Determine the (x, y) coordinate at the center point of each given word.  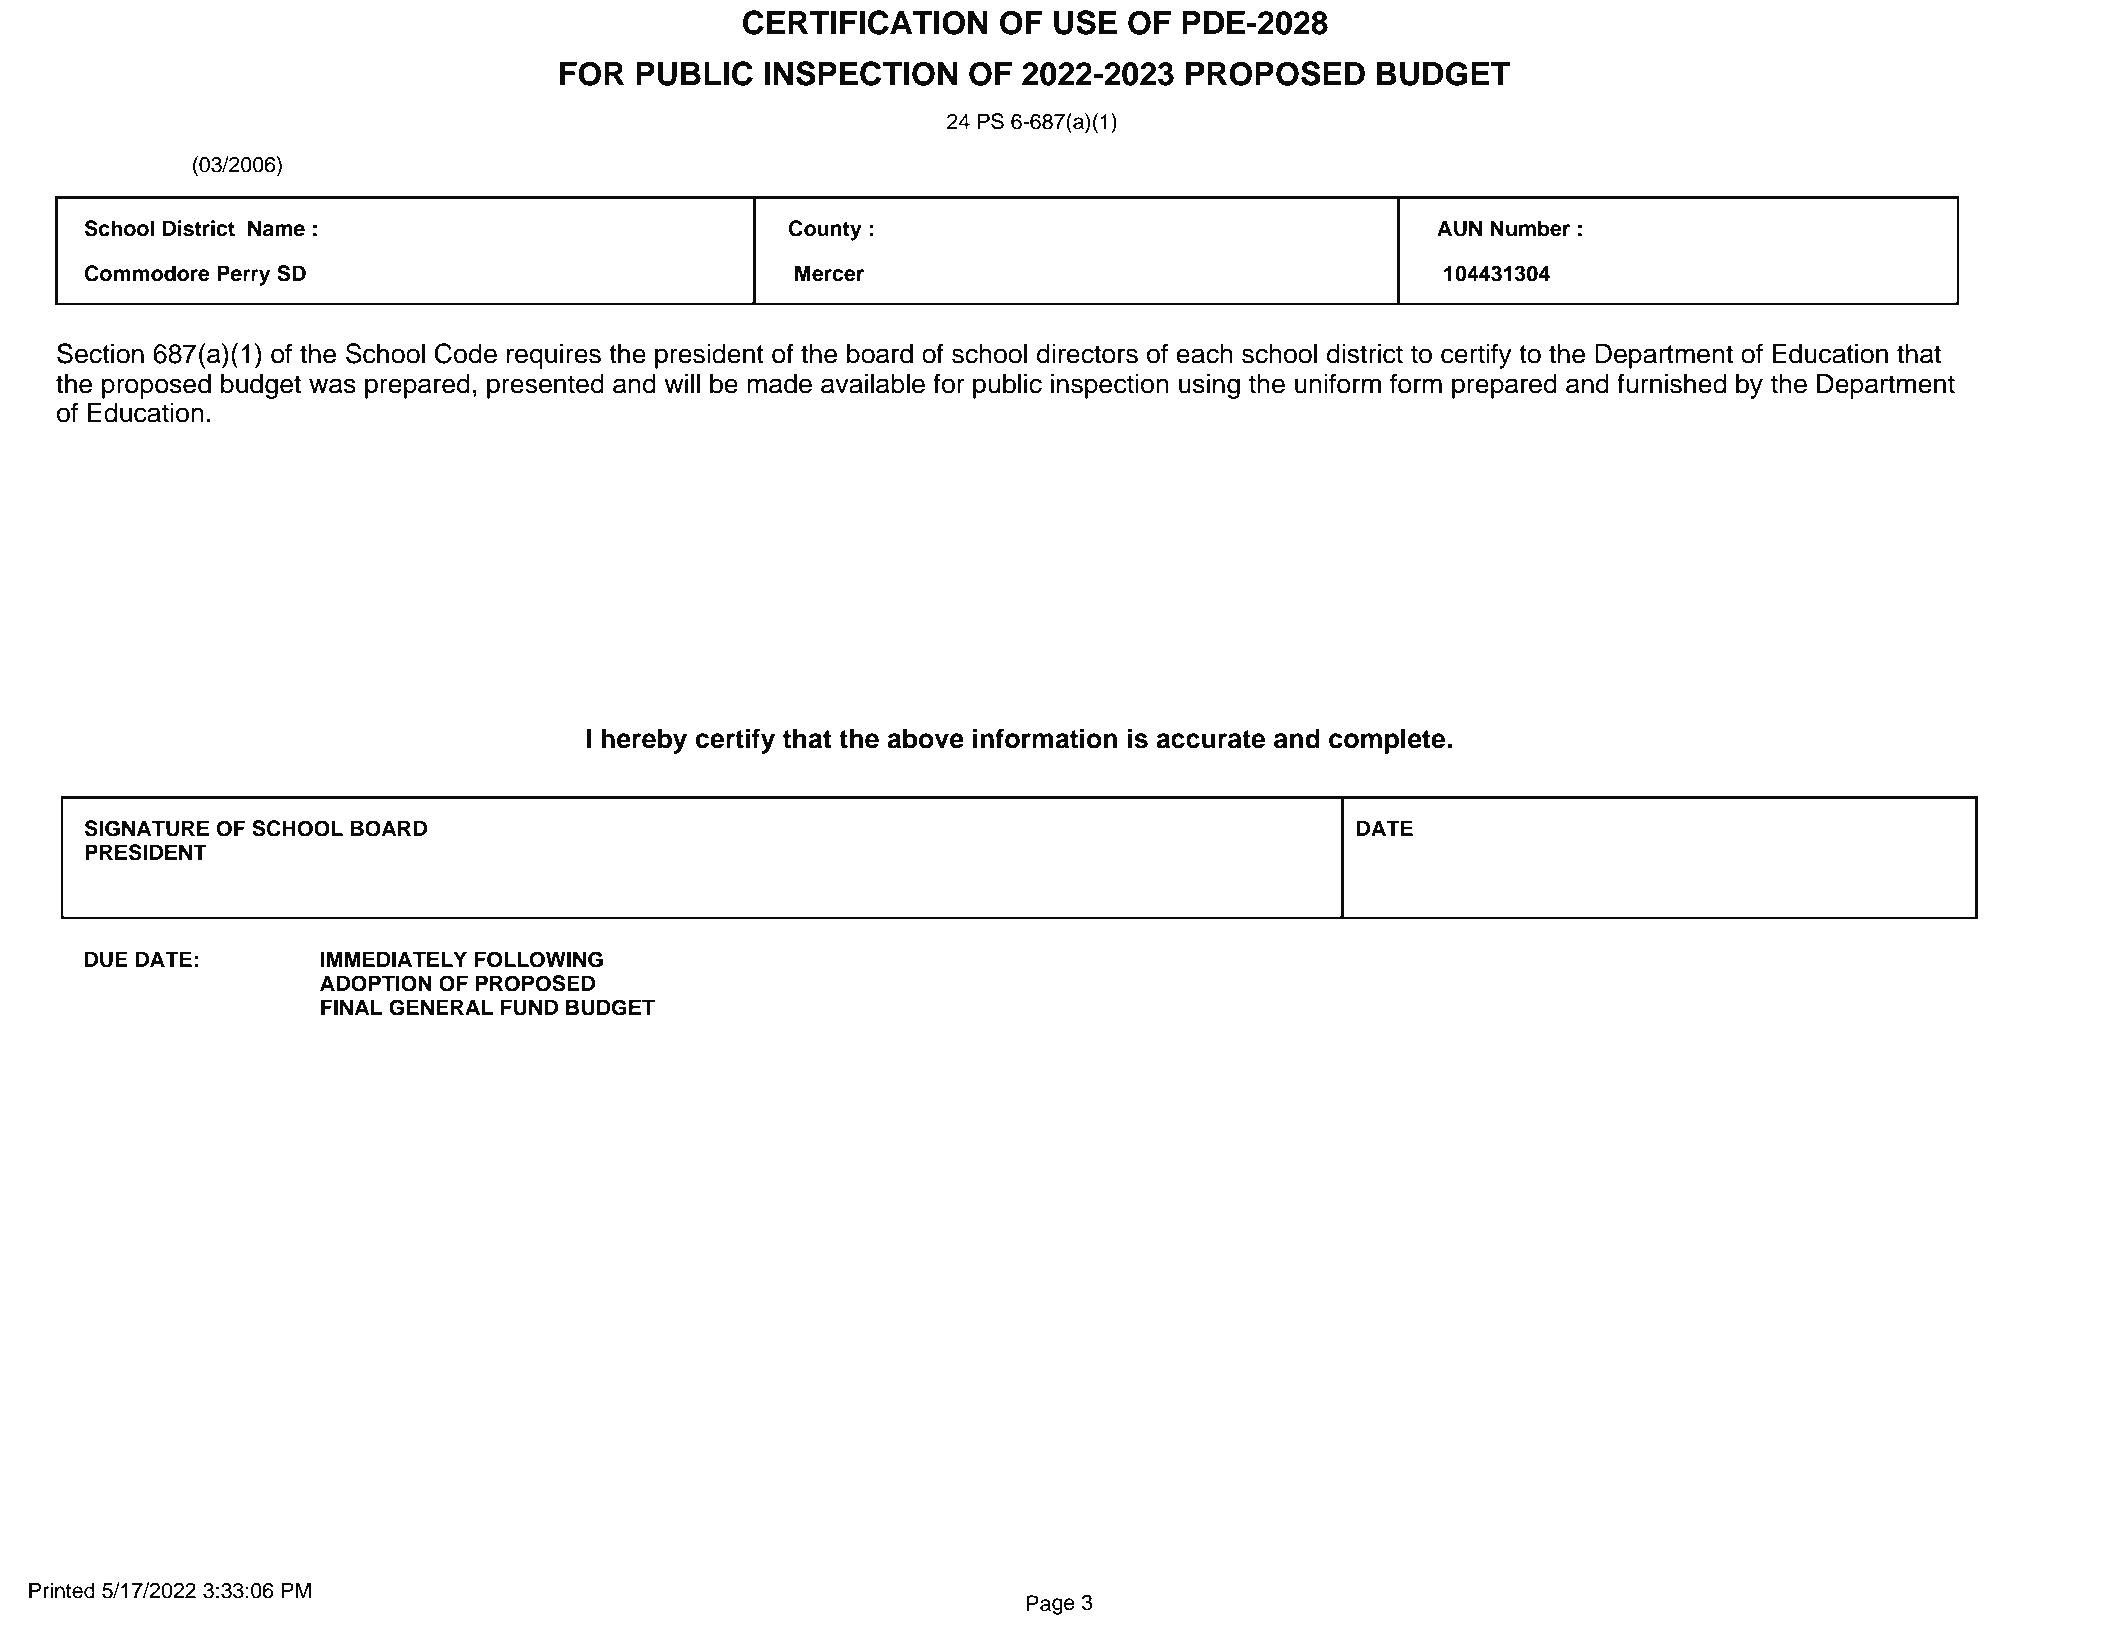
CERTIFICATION (865, 22)
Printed (62, 1590)
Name (276, 228)
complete (1388, 741)
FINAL (352, 1007)
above (925, 738)
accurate (1211, 739)
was (332, 386)
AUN (1459, 228)
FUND (529, 1007)
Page (1050, 1605)
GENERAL (441, 1007)
